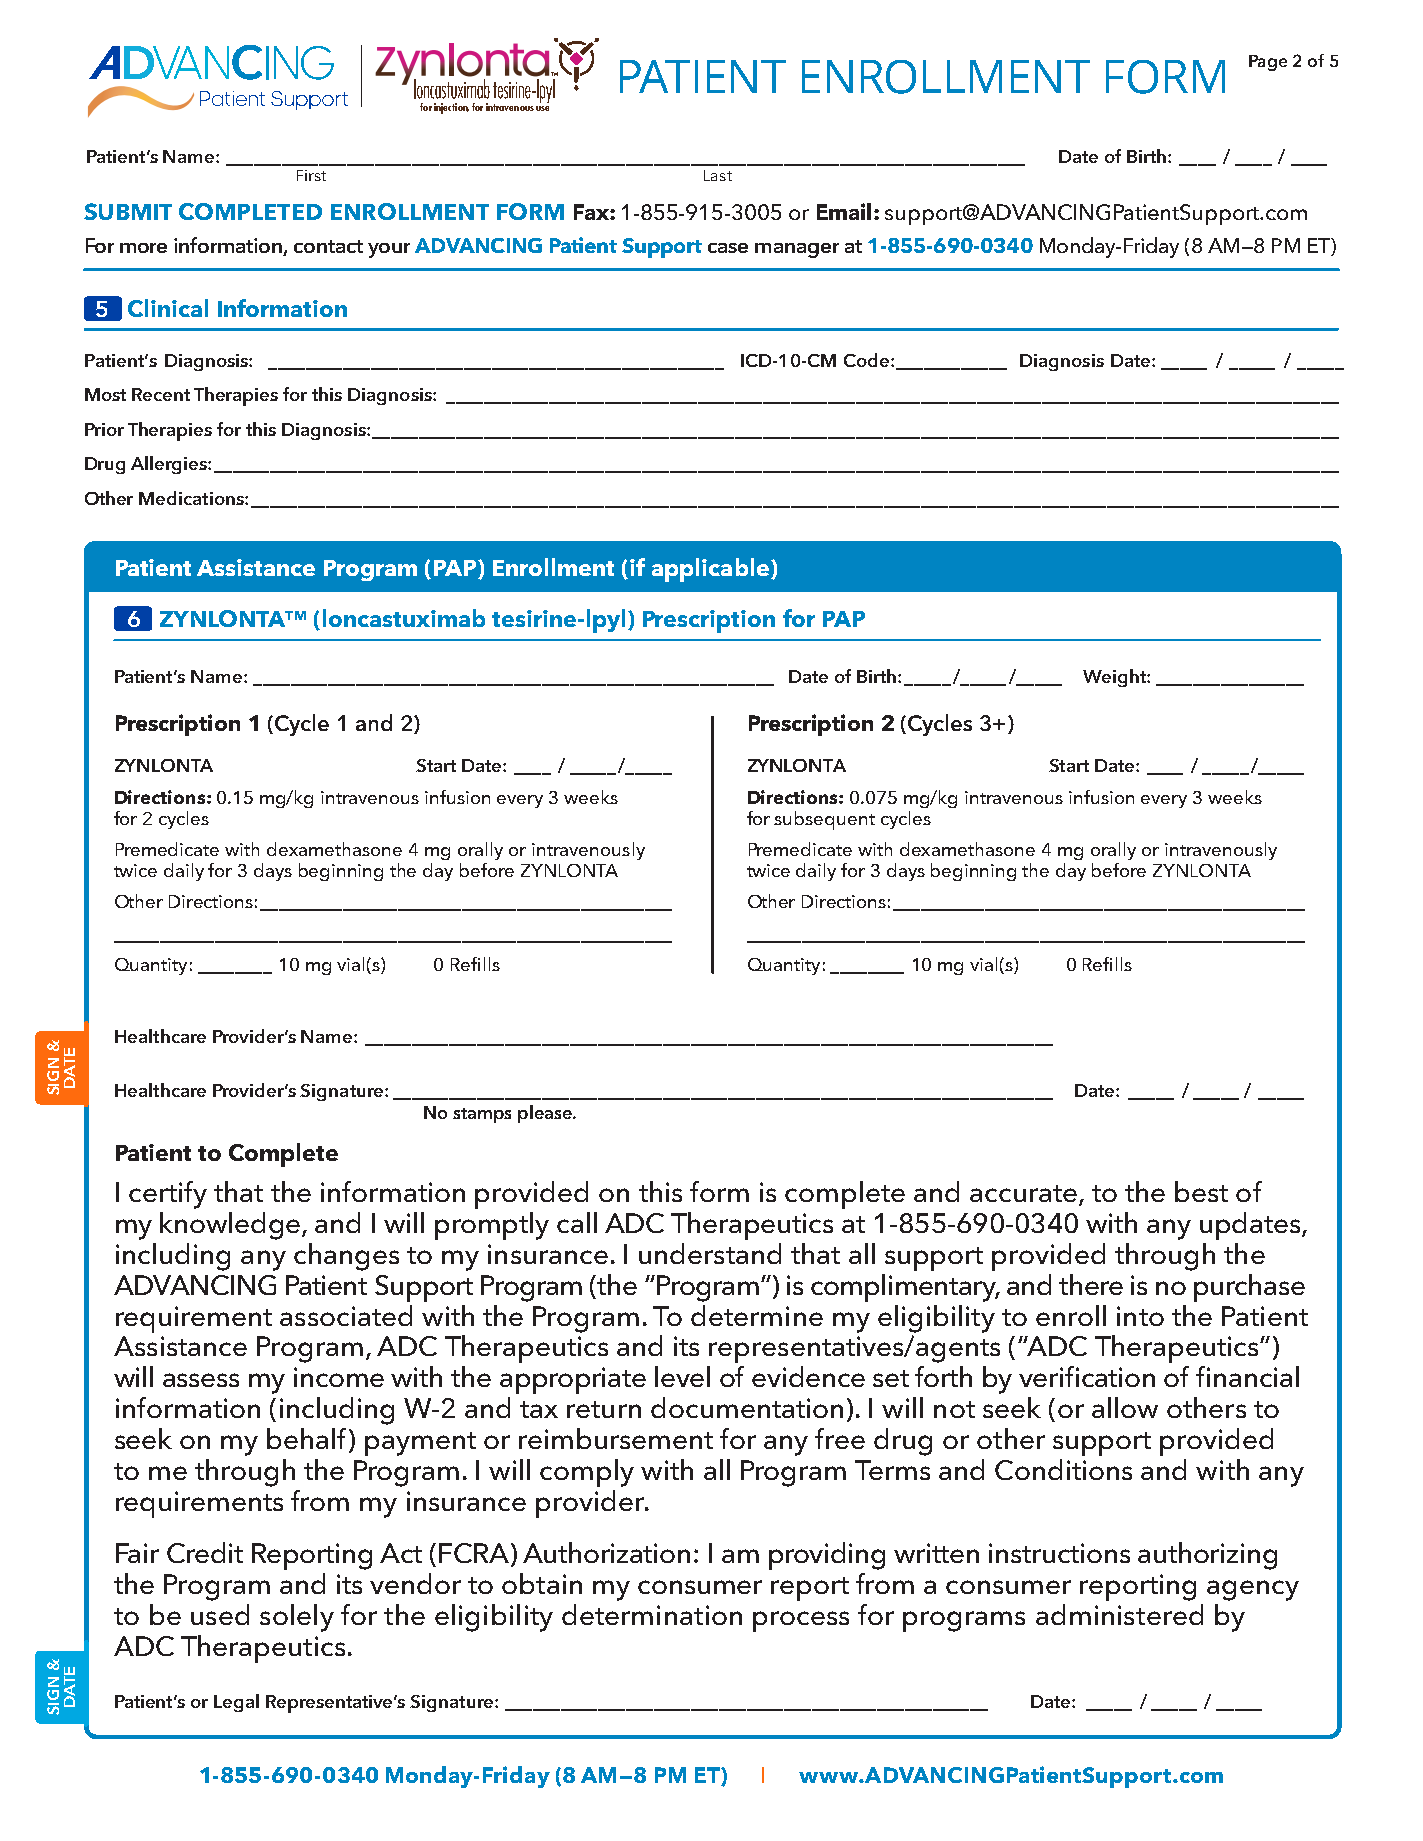 The width and height of the screenshot is (1423, 1841). I want to click on administered, so click(1119, 1614).
